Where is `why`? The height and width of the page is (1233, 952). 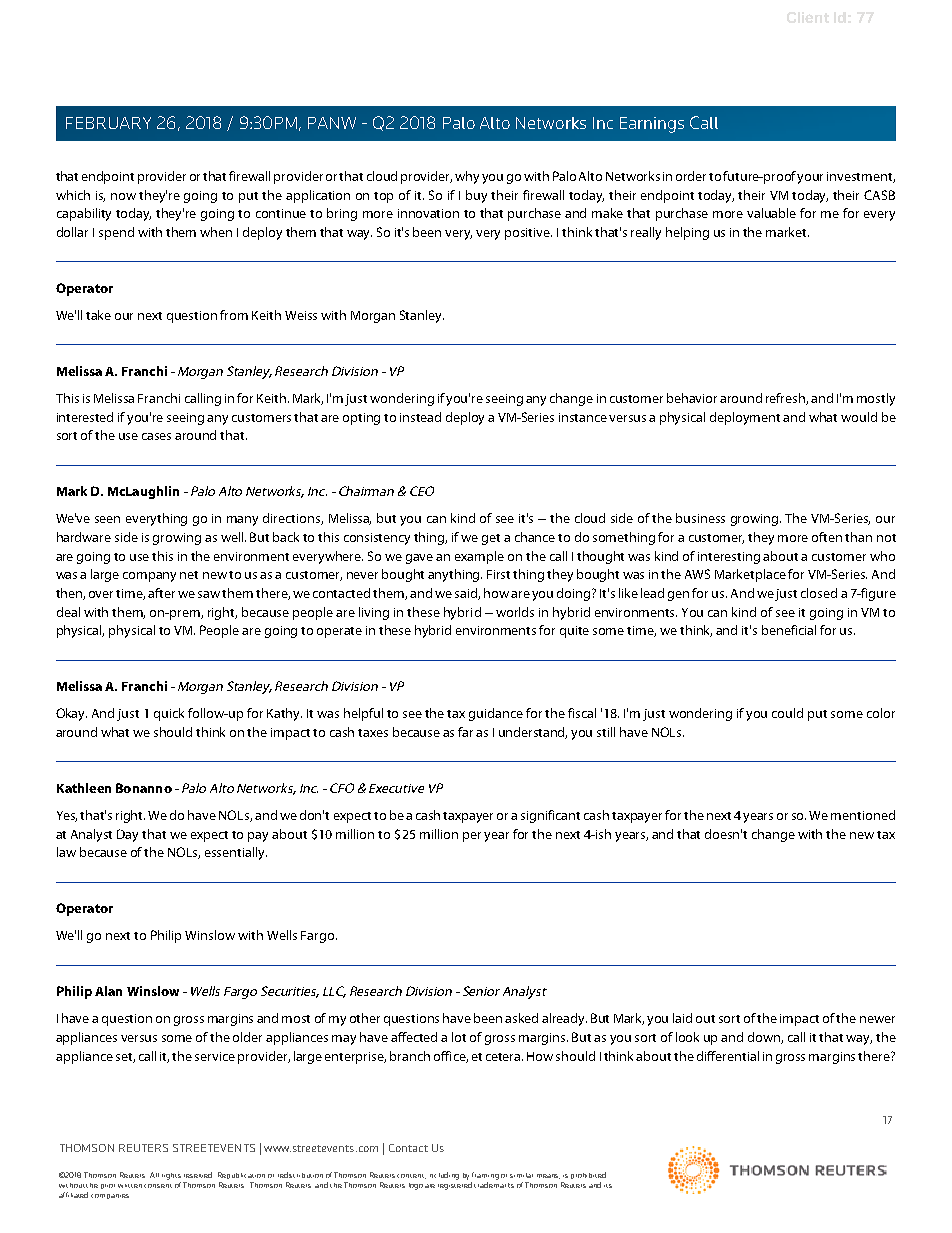 why is located at coordinates (467, 177).
